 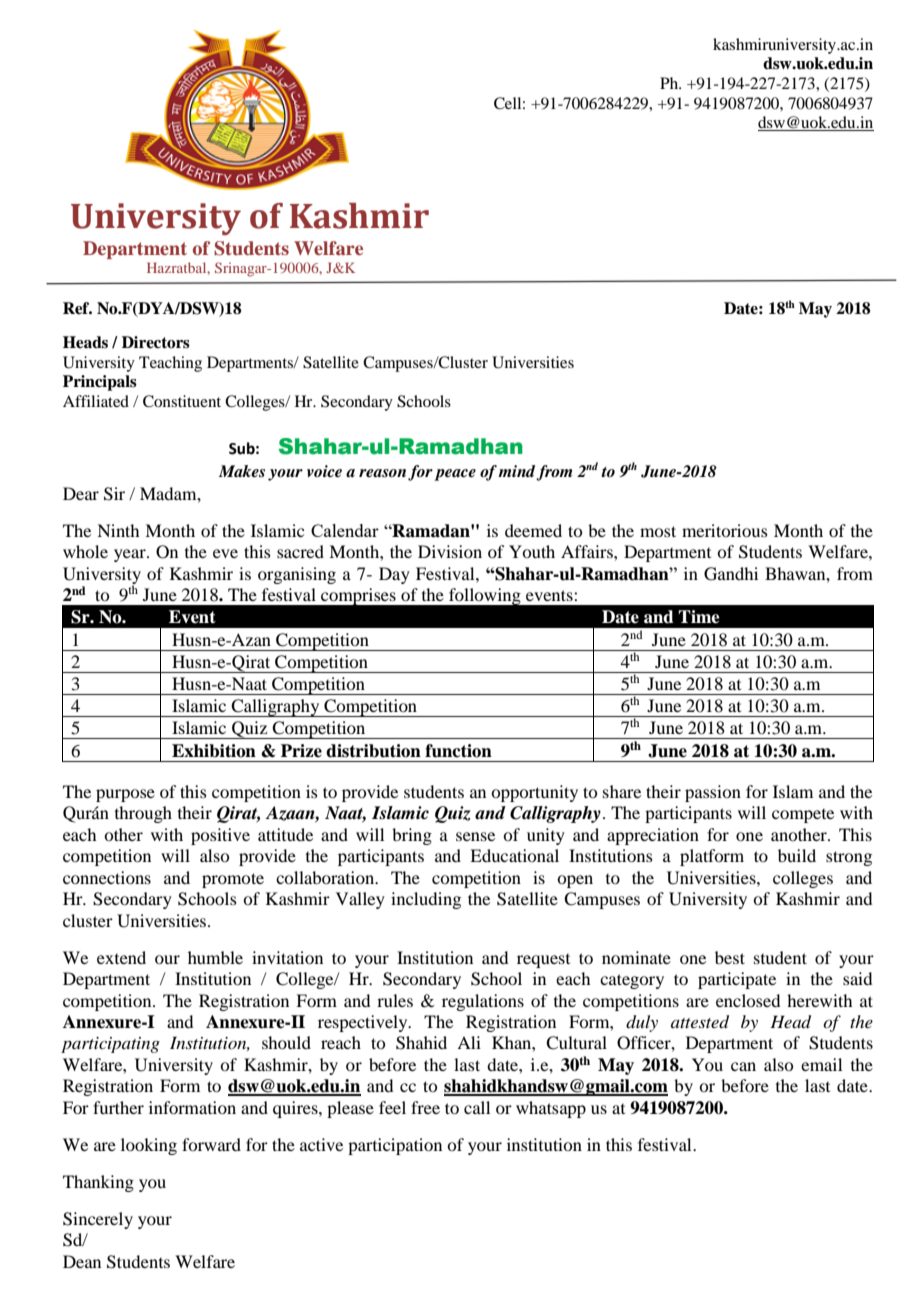 What do you see at coordinates (455, 475) in the page?
I see `peace` at bounding box center [455, 475].
